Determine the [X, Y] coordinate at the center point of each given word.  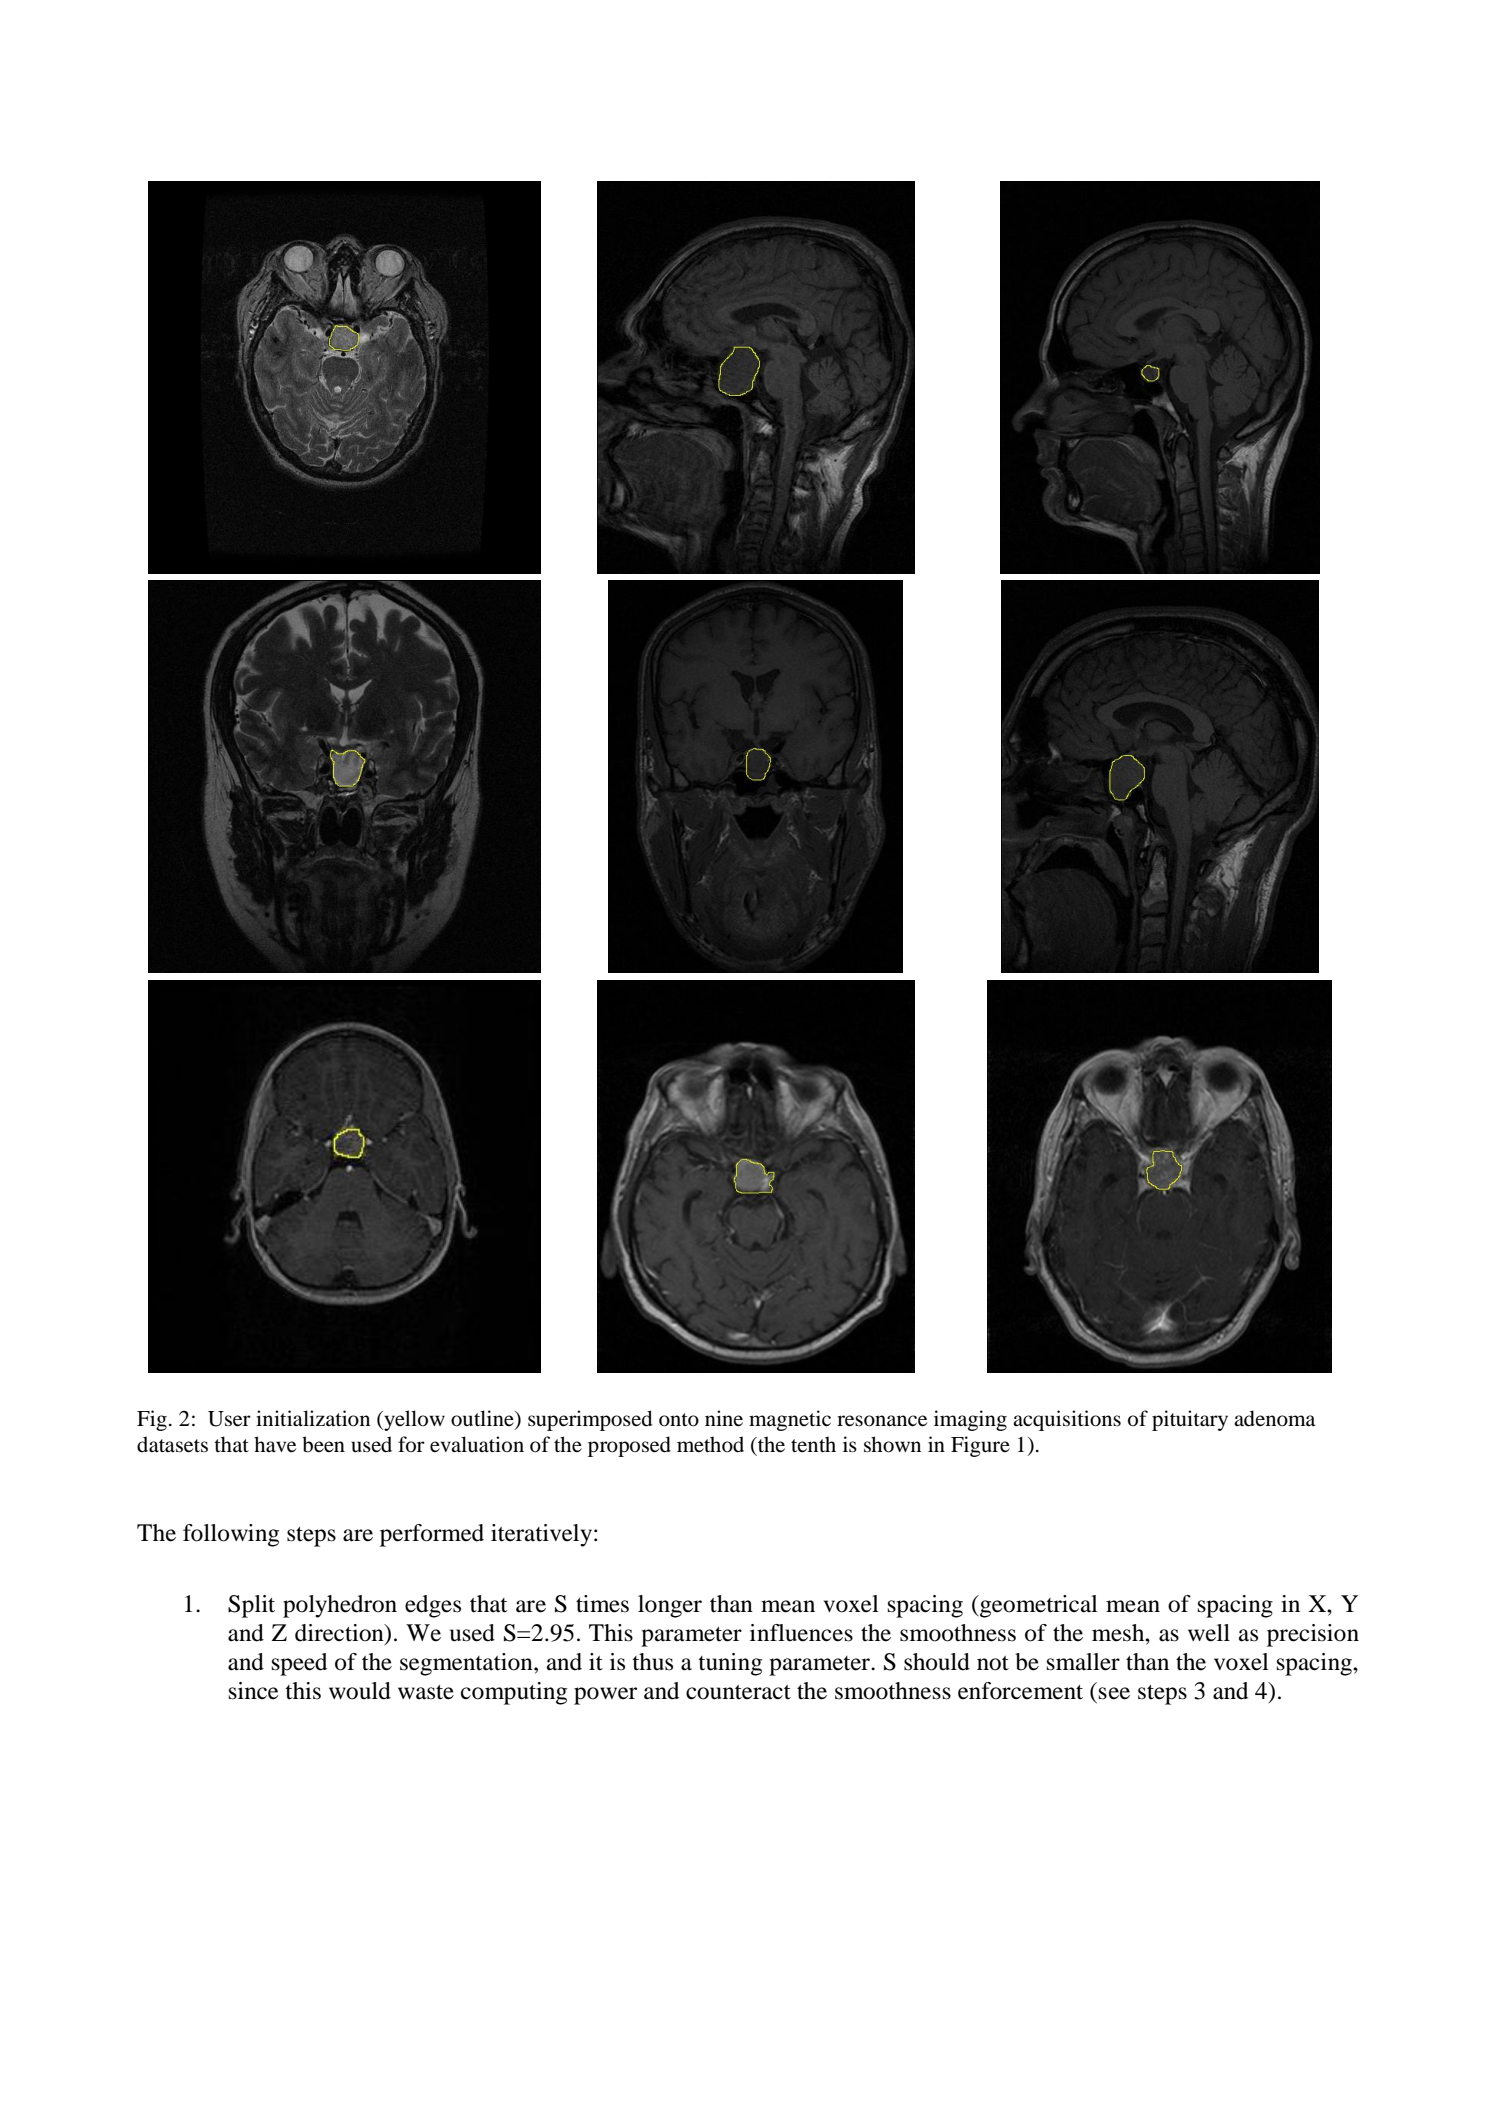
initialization [313, 1418]
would [360, 1691]
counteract [738, 1692]
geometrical [1038, 1606]
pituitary [1190, 1420]
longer [670, 1606]
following [231, 1535]
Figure [980, 1446]
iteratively [541, 1535]
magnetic [790, 1420]
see [1114, 1693]
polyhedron [340, 1606]
